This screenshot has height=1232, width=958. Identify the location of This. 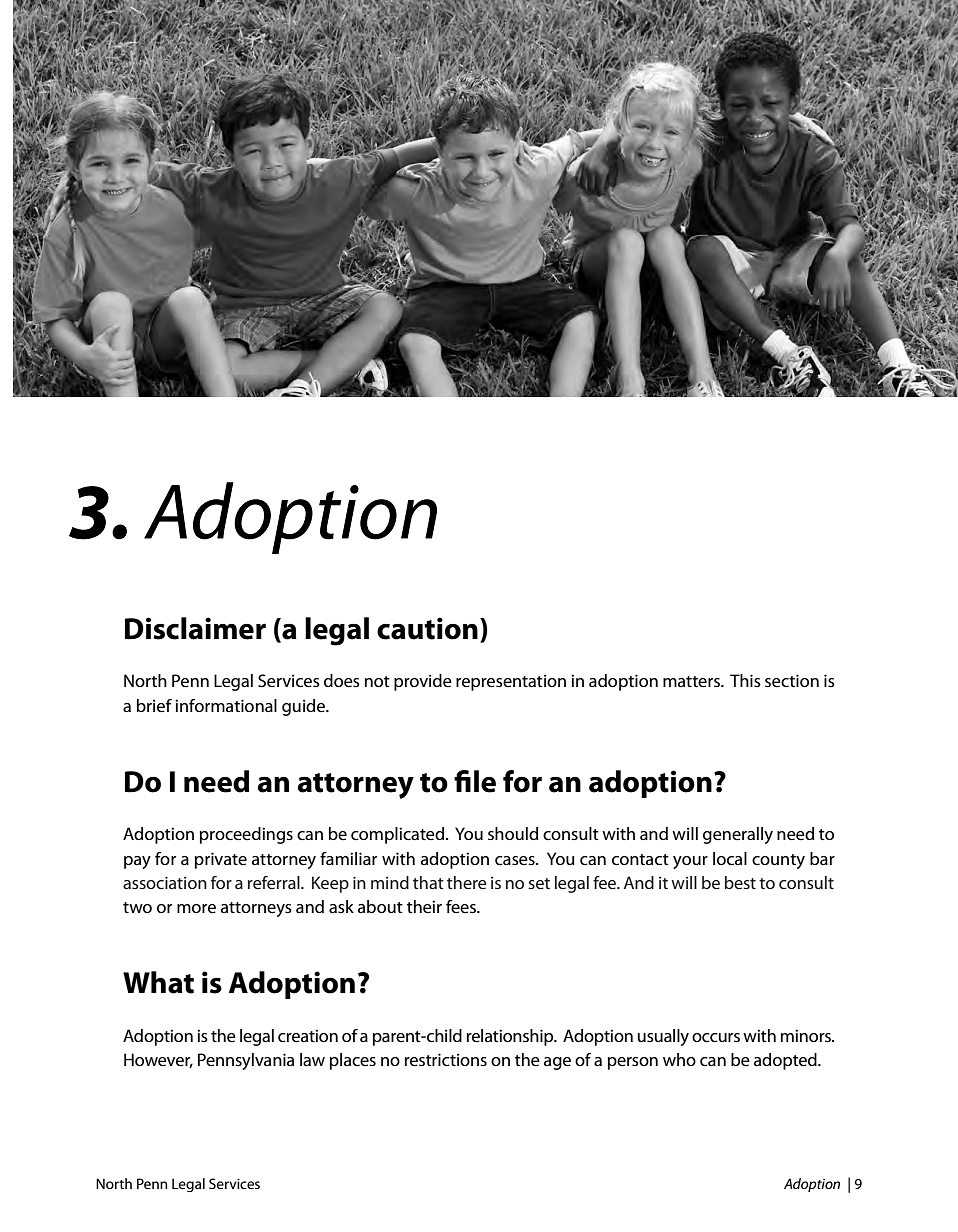
(745, 680).
